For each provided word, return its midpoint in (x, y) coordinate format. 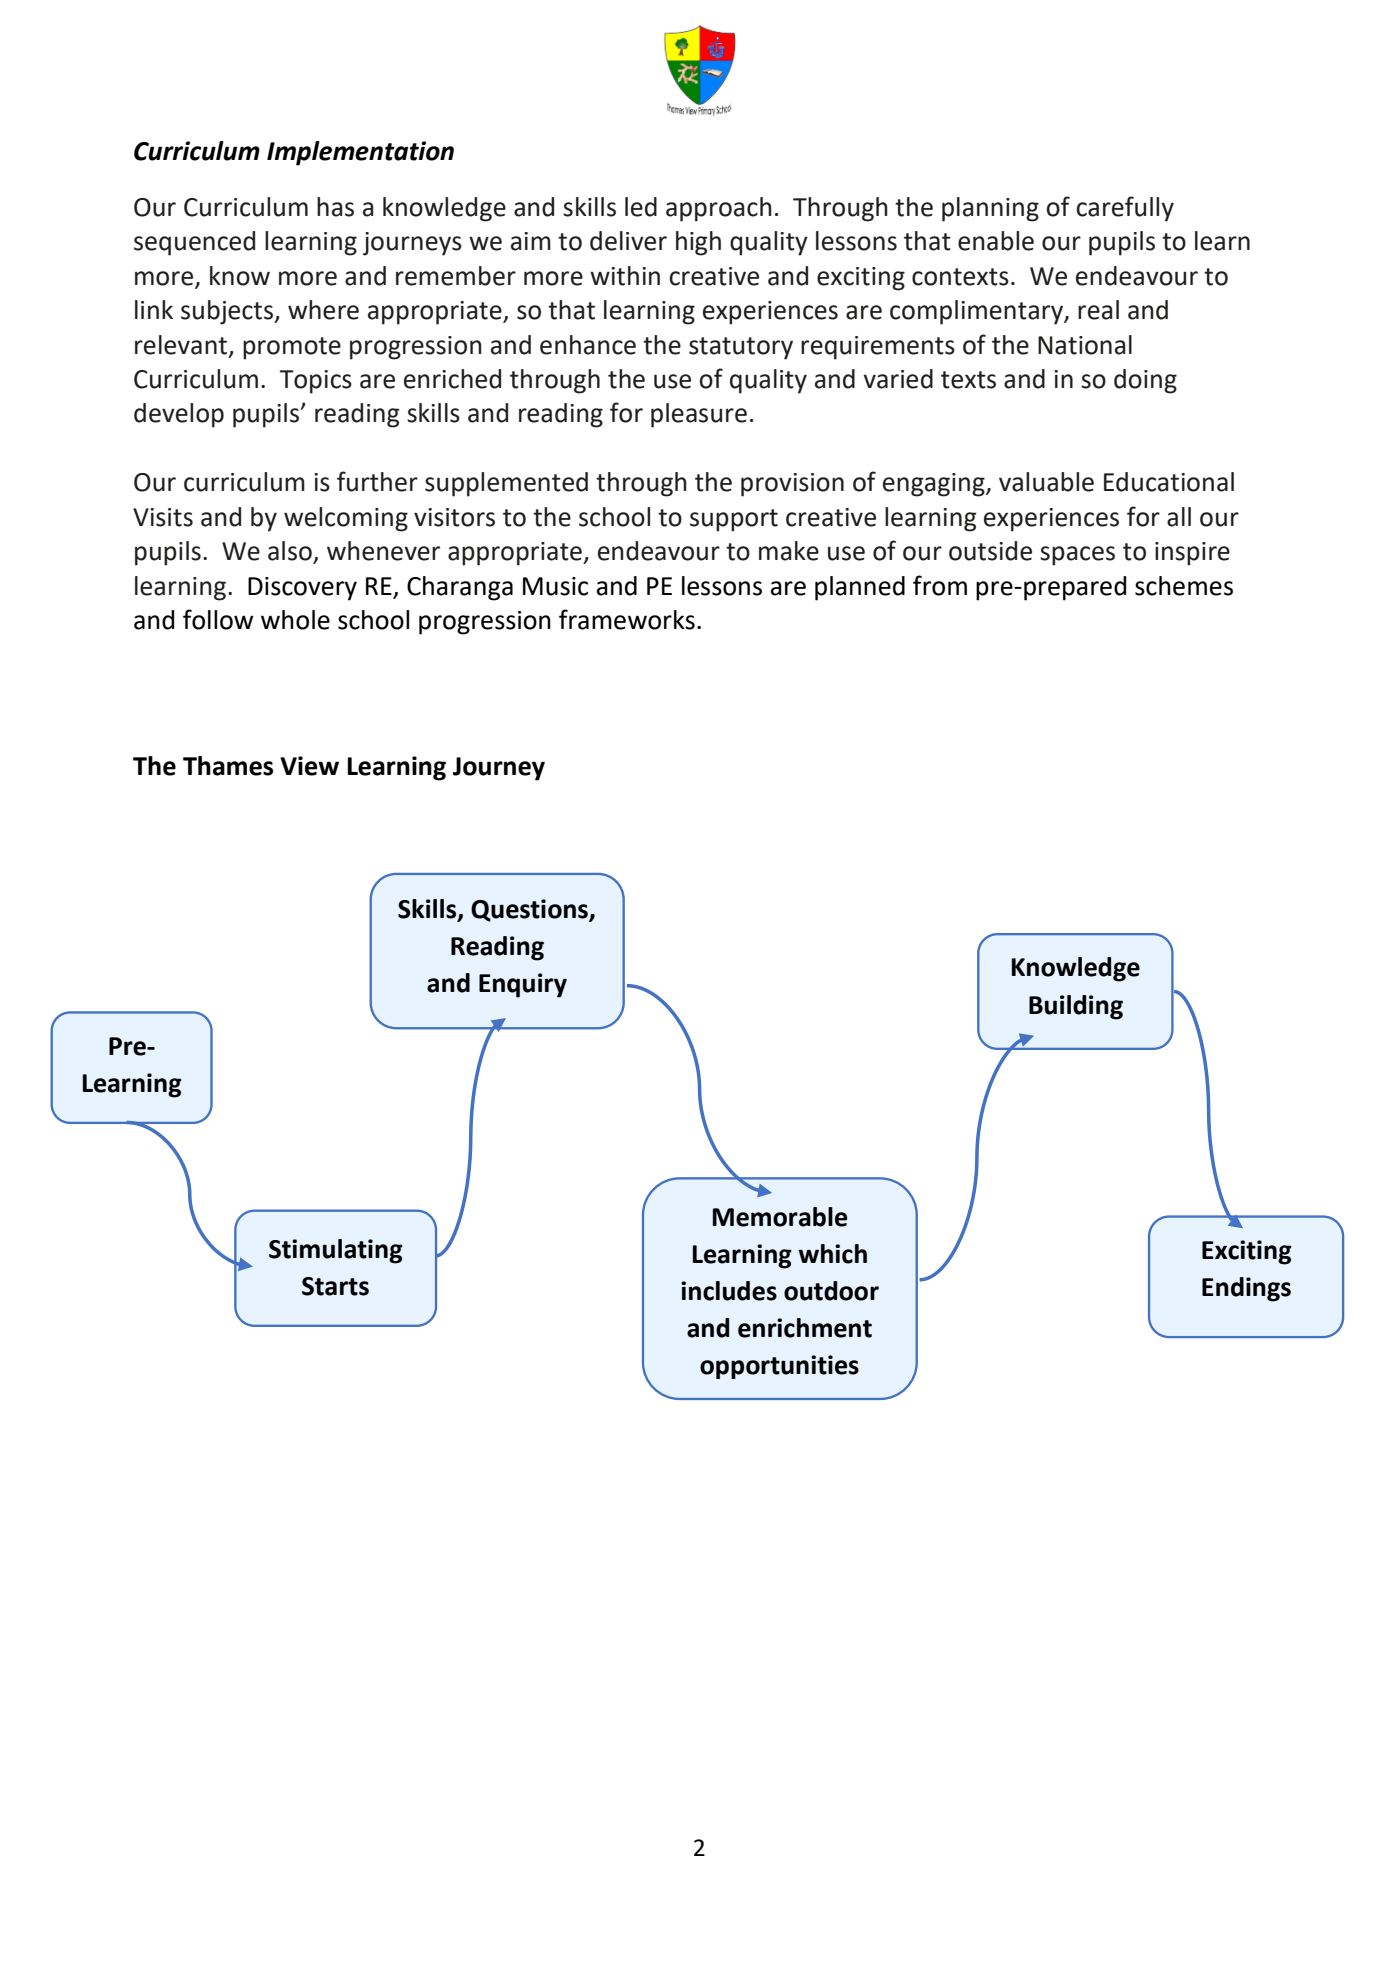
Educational (1169, 482)
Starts (335, 1286)
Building (1076, 1007)
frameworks (627, 619)
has (335, 207)
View (309, 766)
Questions (530, 910)
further (377, 481)
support (734, 520)
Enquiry (523, 985)
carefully (1125, 209)
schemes (1184, 586)
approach (719, 209)
